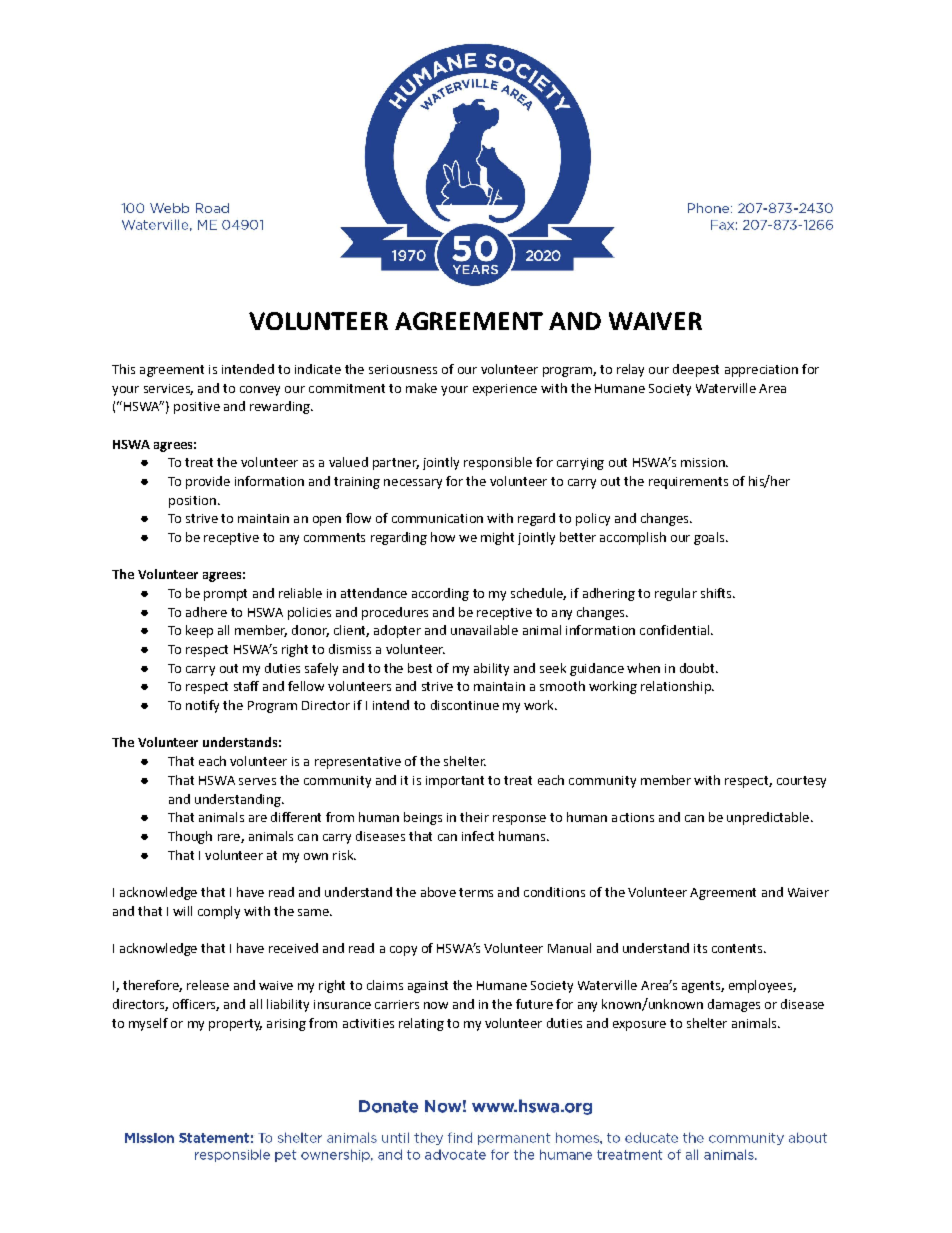  I want to click on position, so click(192, 502).
